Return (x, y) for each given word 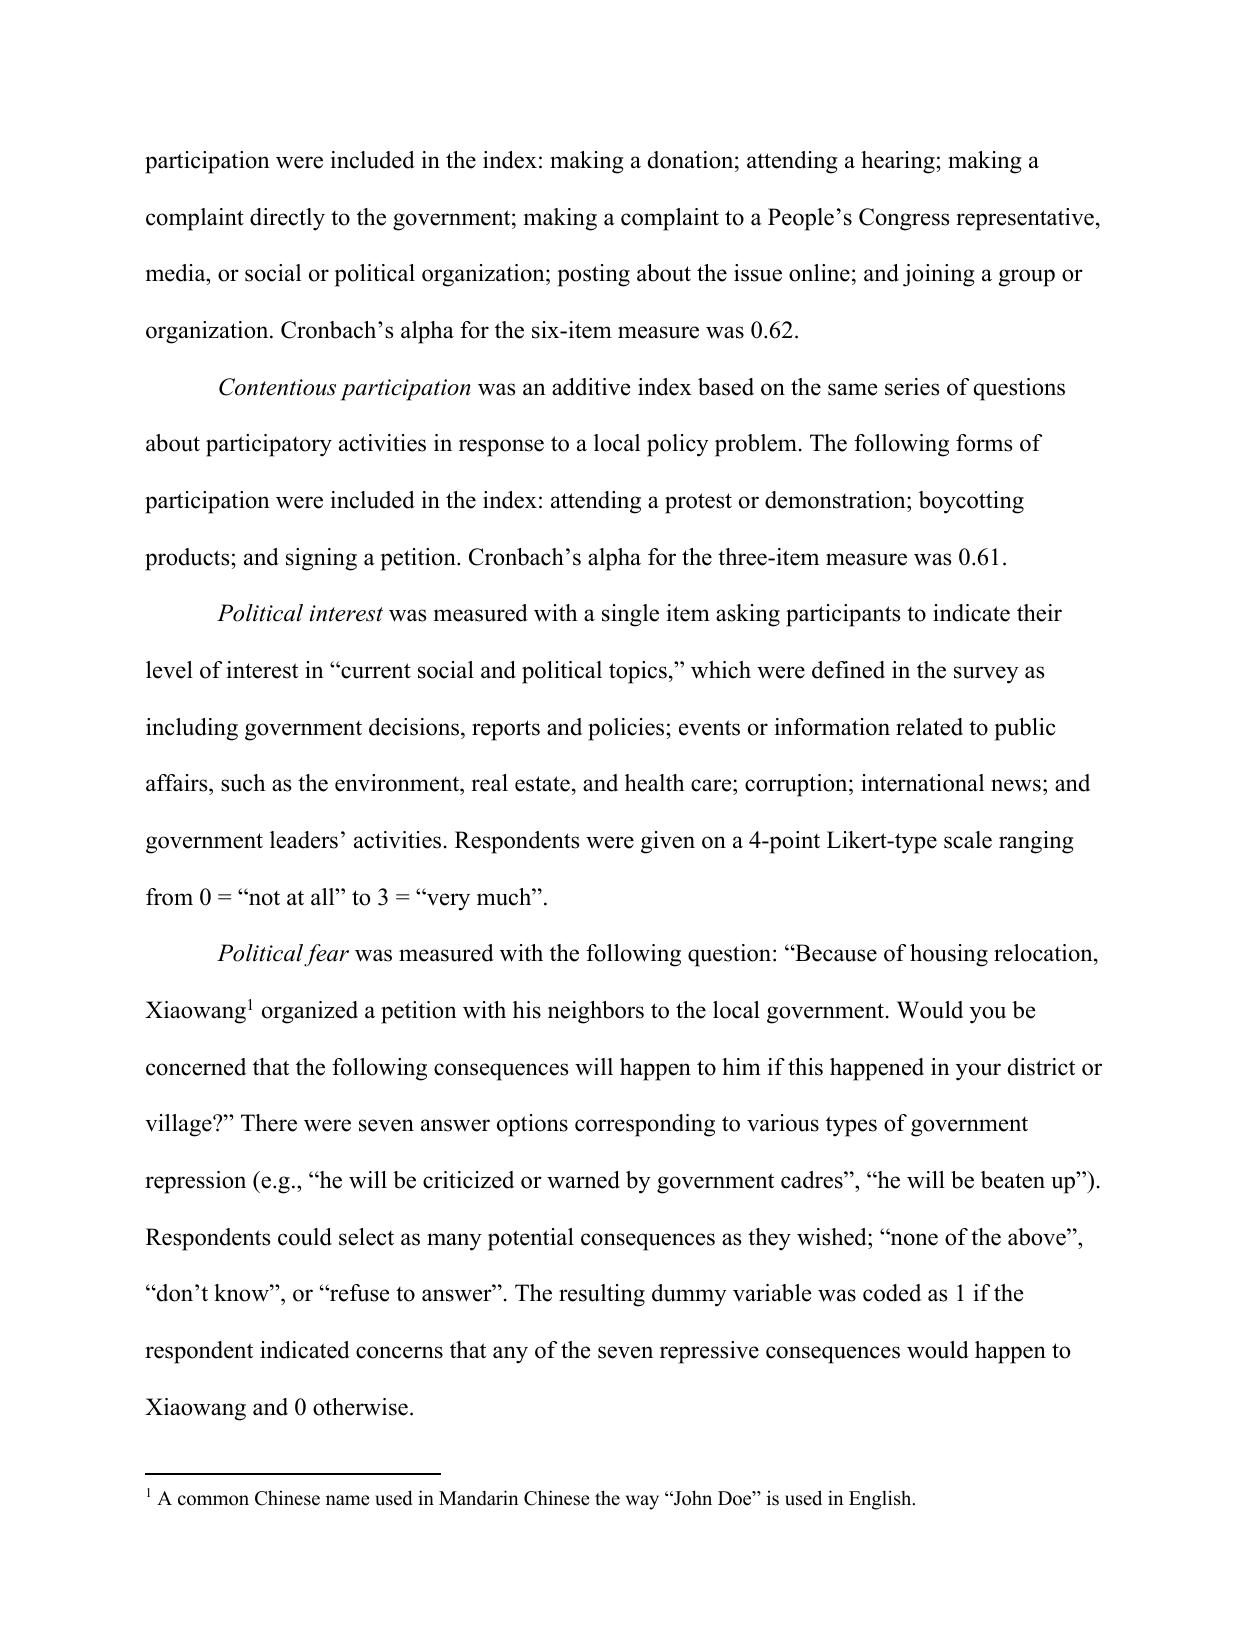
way (642, 1502)
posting (594, 275)
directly (287, 219)
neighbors (596, 1012)
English (881, 1500)
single (630, 615)
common (213, 1500)
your (978, 1072)
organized (310, 1012)
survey (986, 675)
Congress (904, 219)
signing (321, 559)
